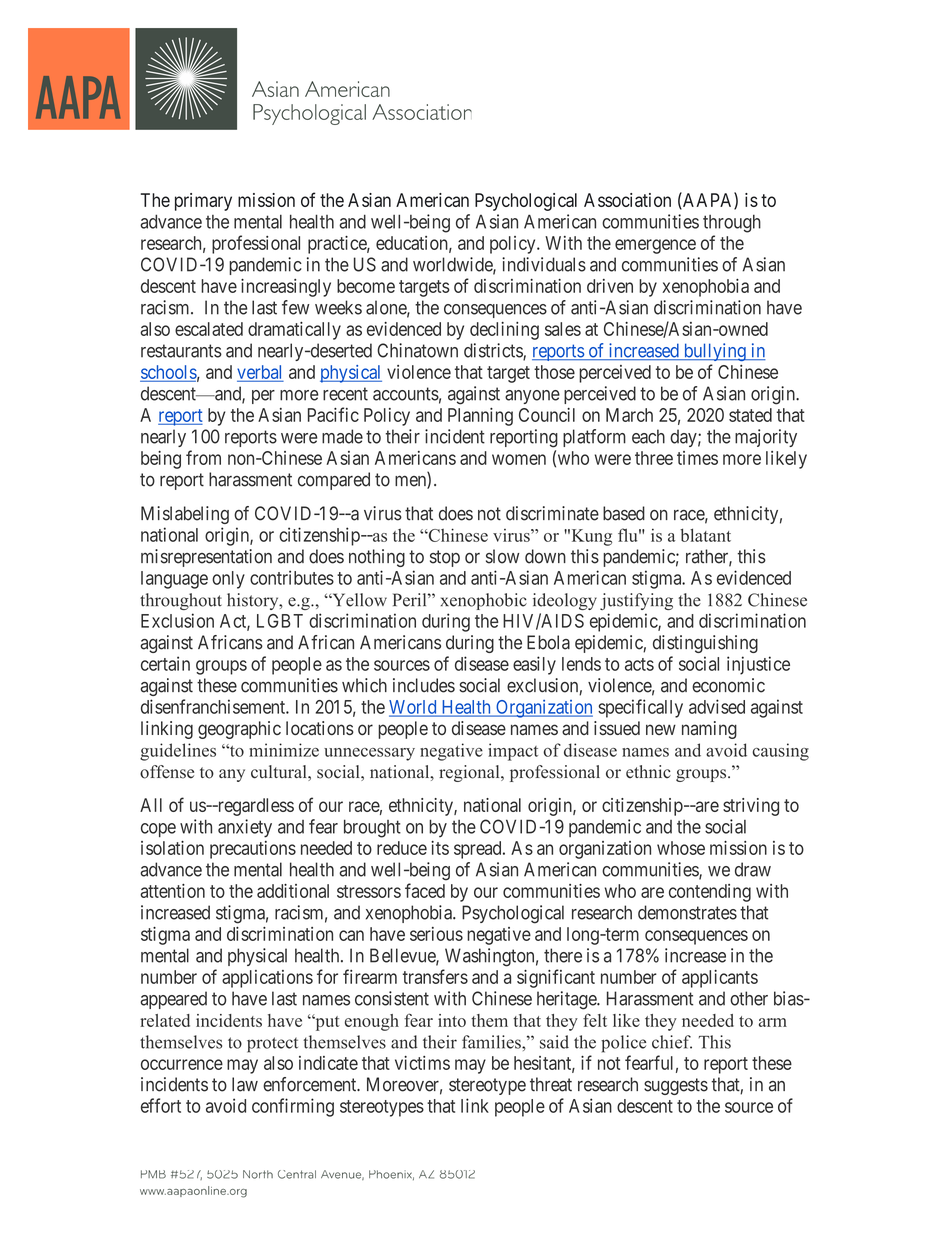 The width and height of the image is (952, 1233). I want to click on precautions, so click(253, 850).
